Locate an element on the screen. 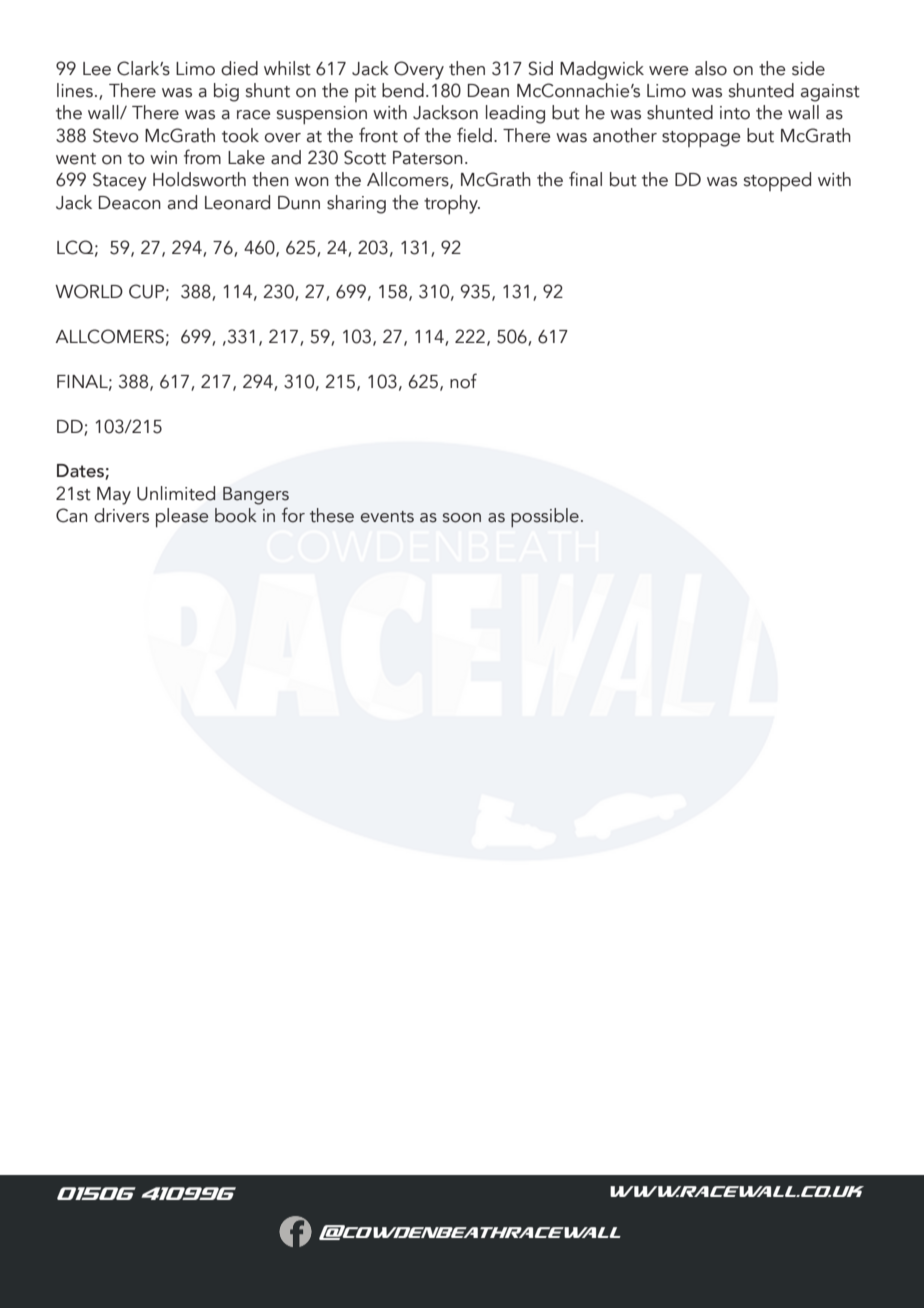 The width and height of the screenshot is (924, 1308). stoppage is located at coordinates (701, 139).
